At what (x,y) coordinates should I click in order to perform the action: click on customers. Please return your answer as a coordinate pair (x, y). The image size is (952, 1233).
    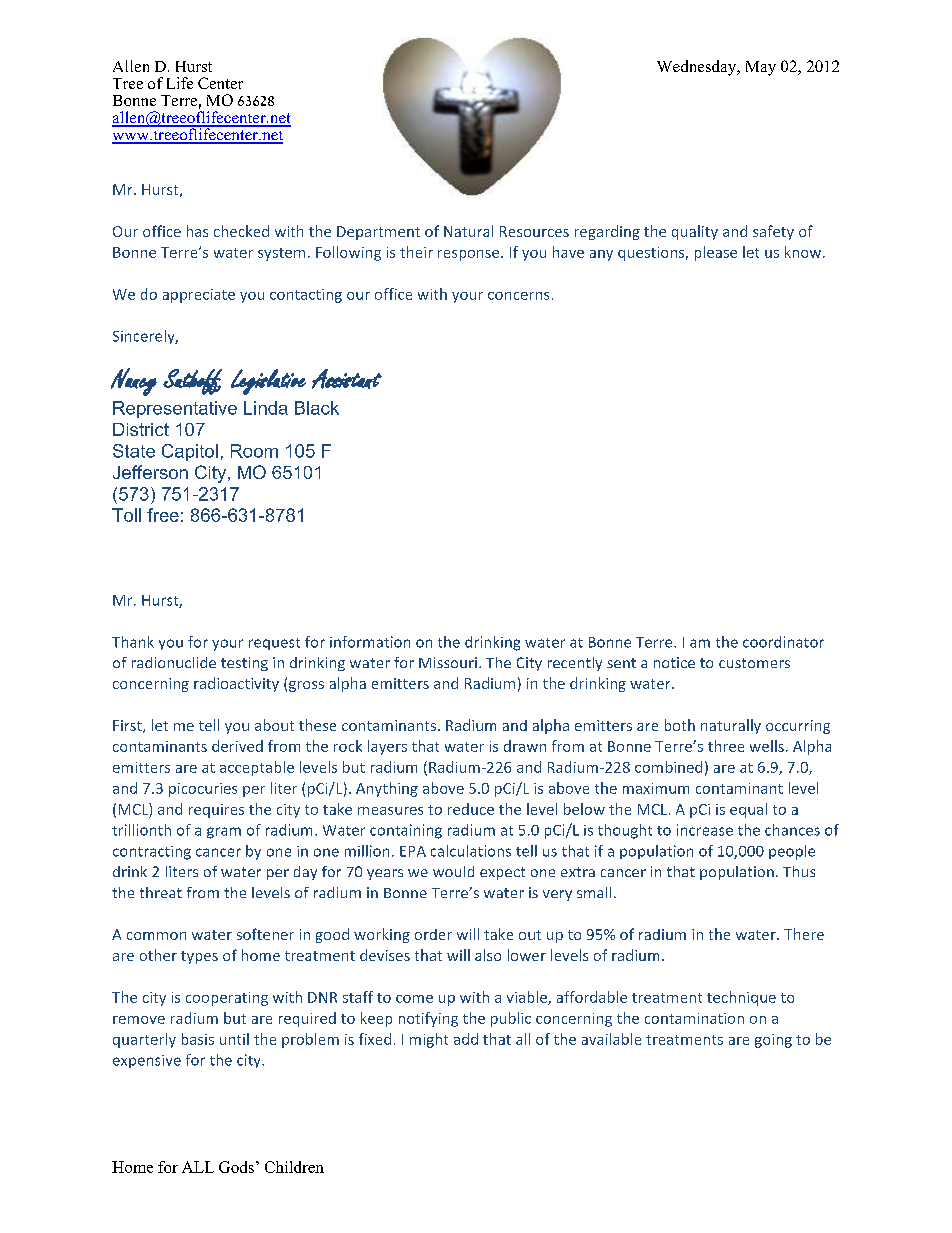
    Looking at the image, I should click on (754, 663).
